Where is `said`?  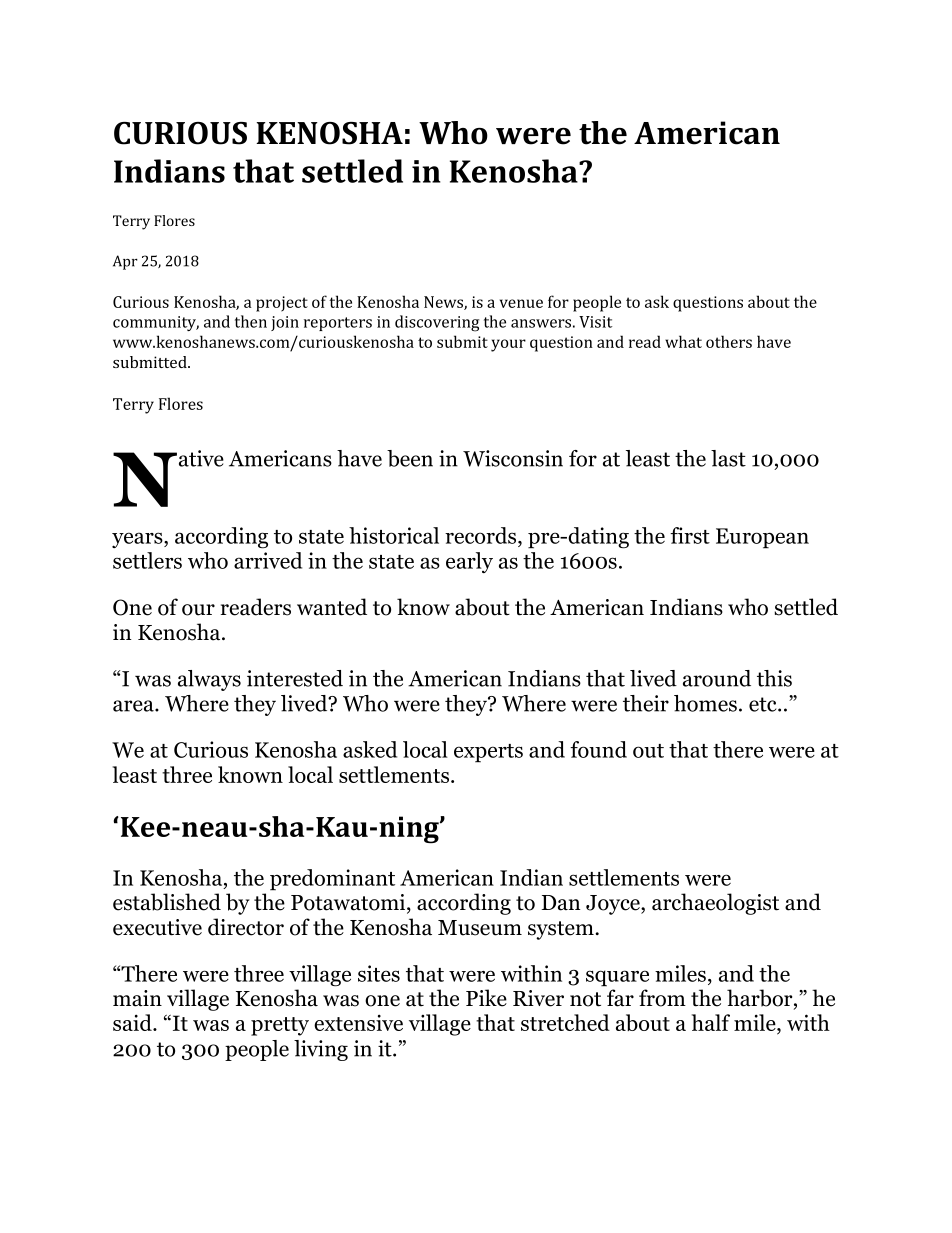
said is located at coordinates (133, 1022).
